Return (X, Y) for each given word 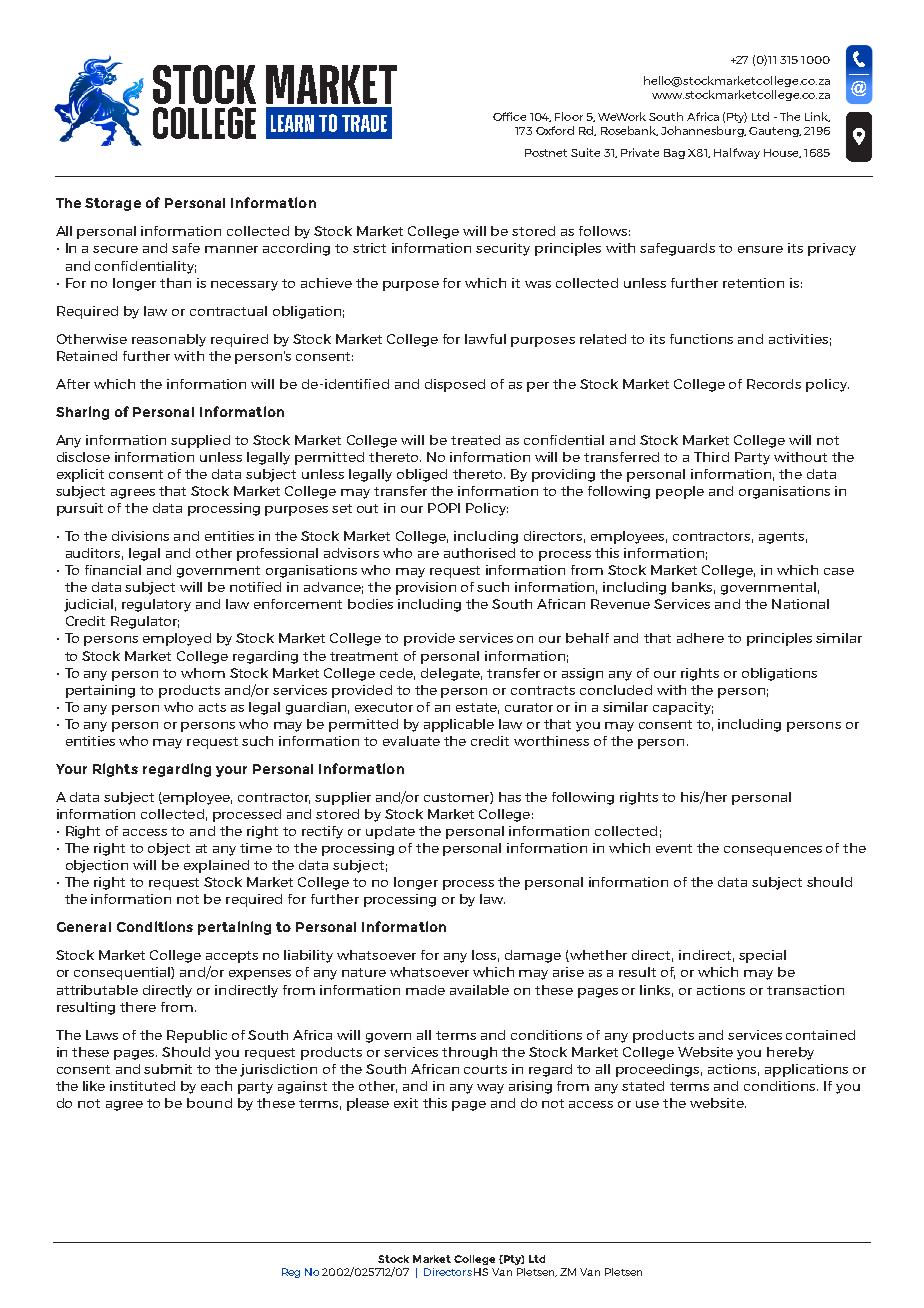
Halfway (737, 153)
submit (168, 1069)
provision (426, 588)
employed (177, 639)
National (800, 604)
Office (509, 116)
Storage (113, 204)
